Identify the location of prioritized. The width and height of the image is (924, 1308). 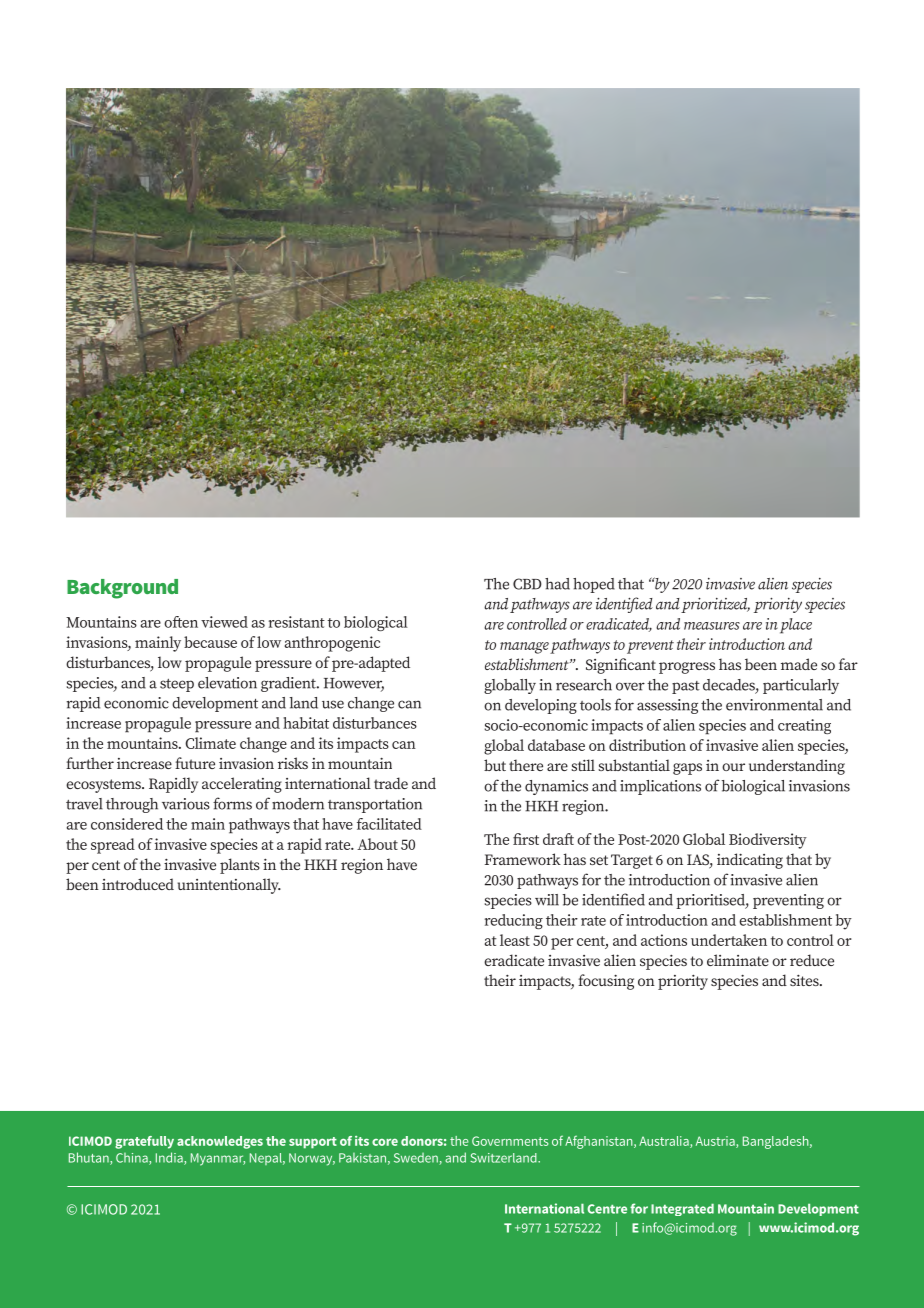
(715, 605).
